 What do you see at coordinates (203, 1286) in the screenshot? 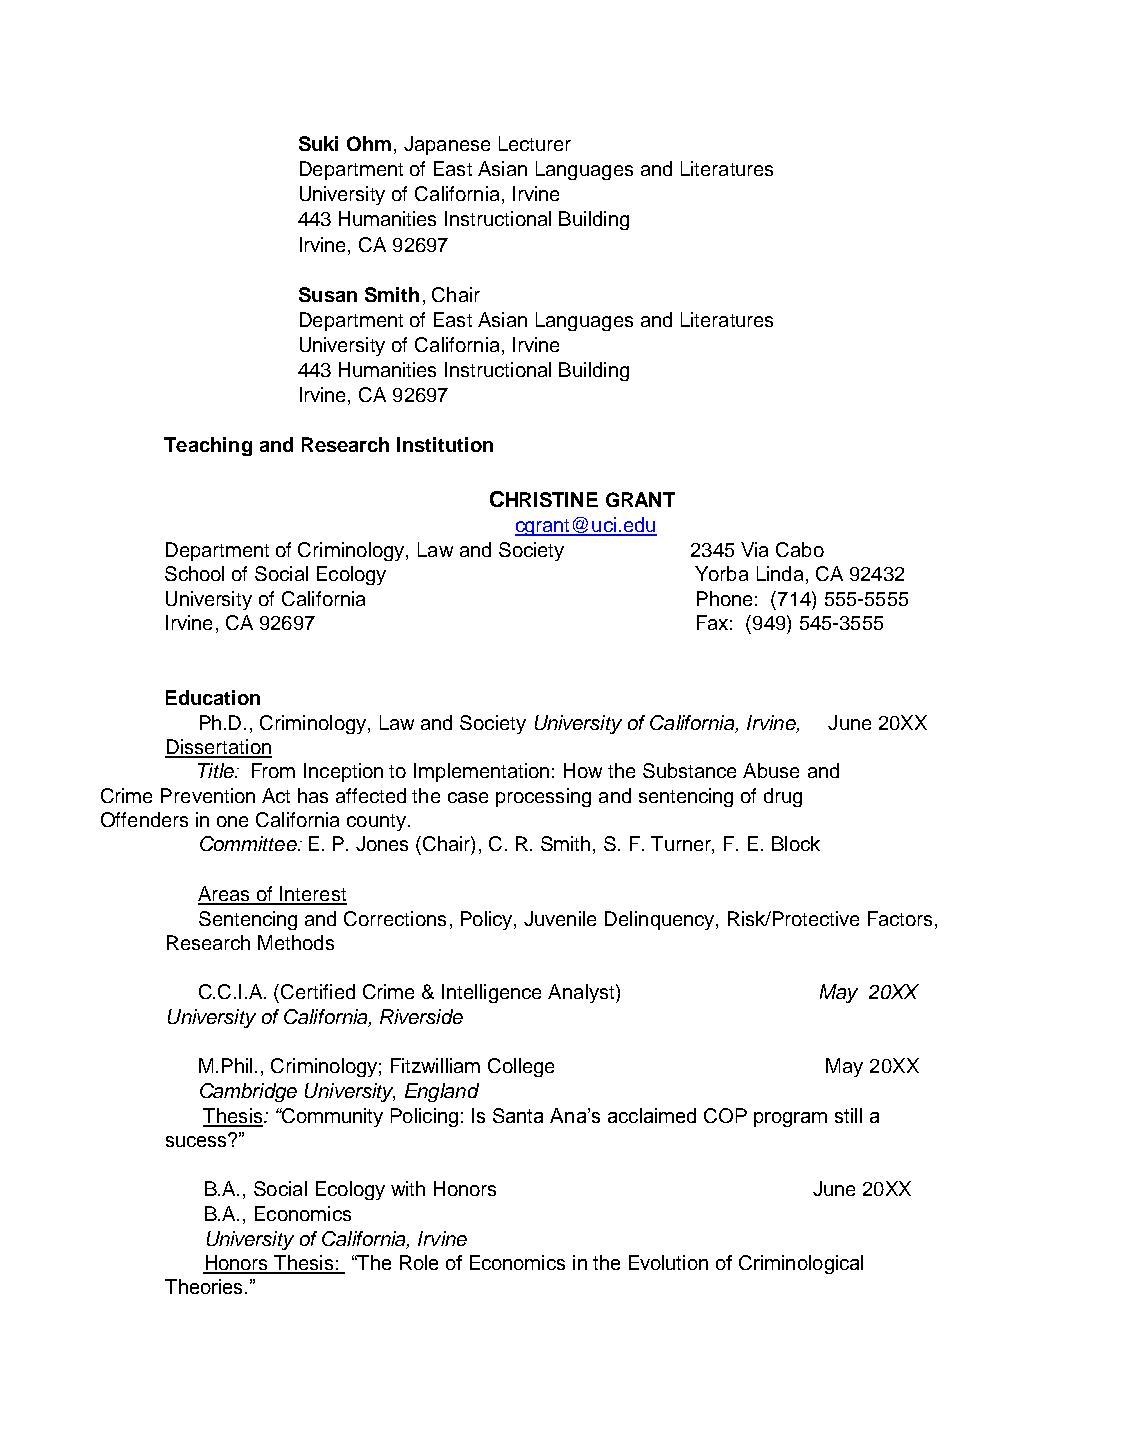
I see `Theories` at bounding box center [203, 1286].
